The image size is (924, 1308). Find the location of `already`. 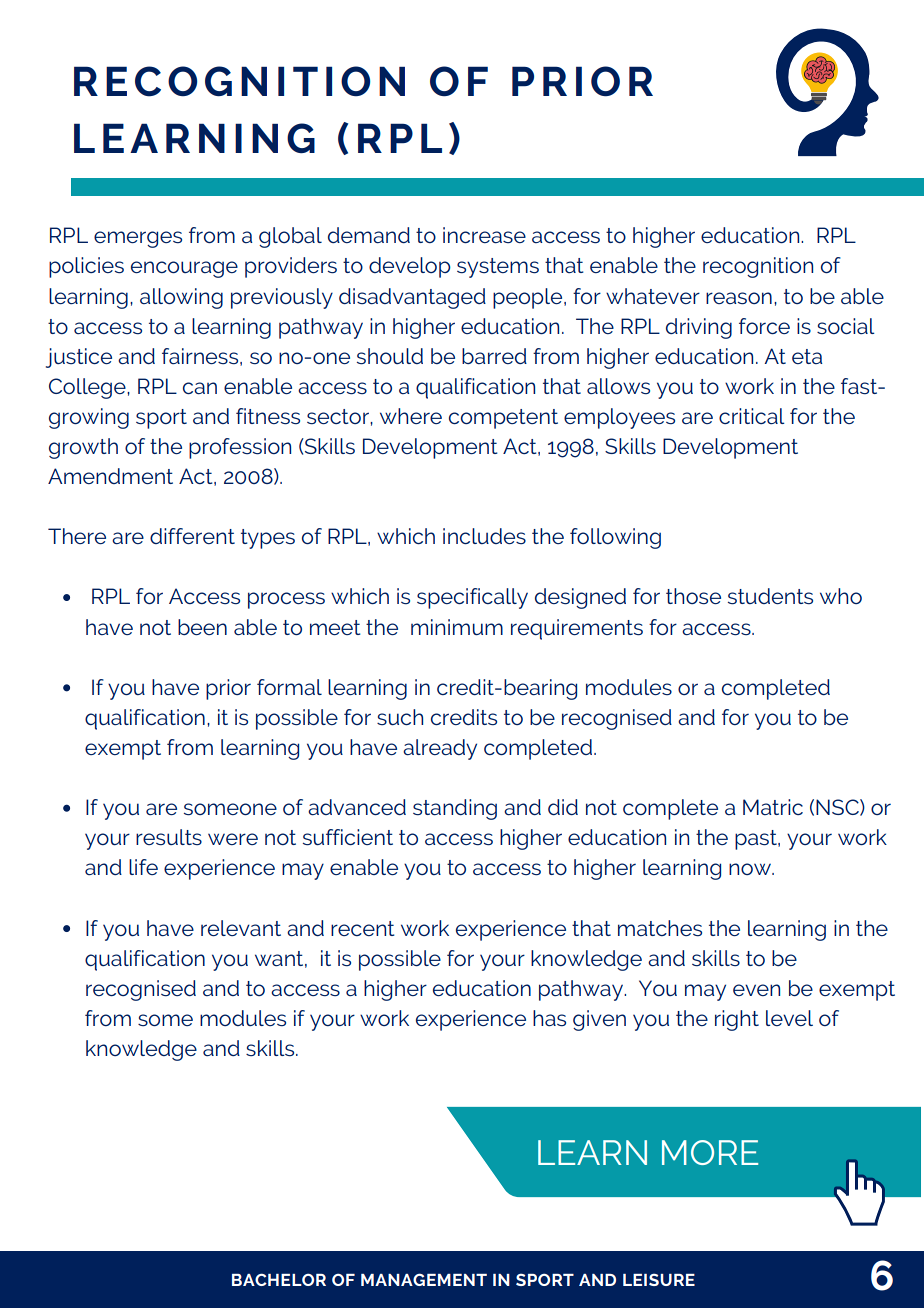

already is located at coordinates (440, 749).
